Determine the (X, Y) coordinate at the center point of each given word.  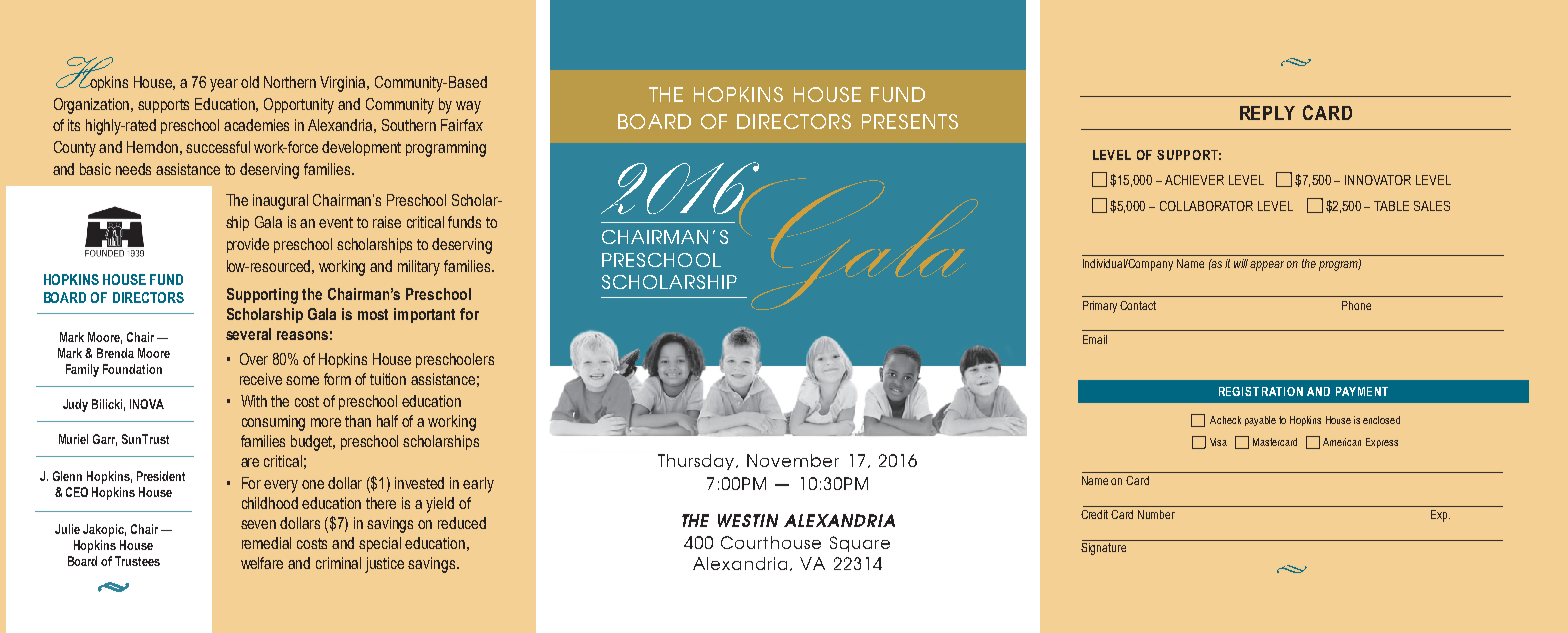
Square (860, 544)
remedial (266, 543)
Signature (1103, 549)
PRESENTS (910, 121)
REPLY (1267, 113)
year (224, 85)
